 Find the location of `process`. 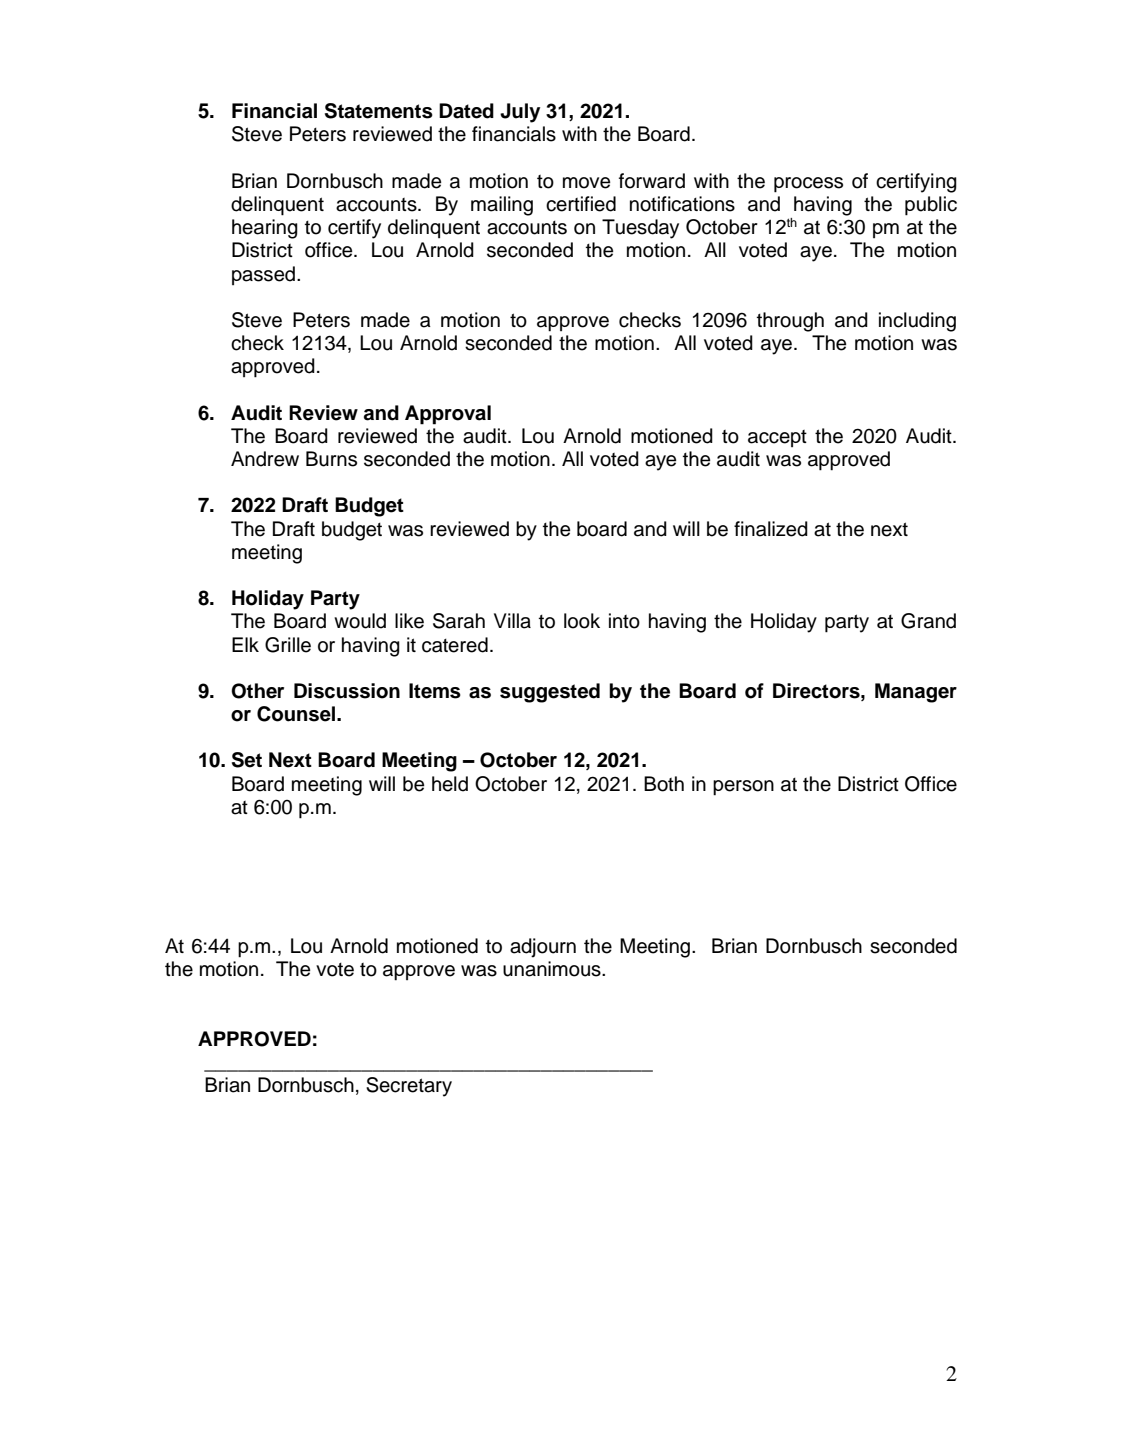

process is located at coordinates (808, 185).
